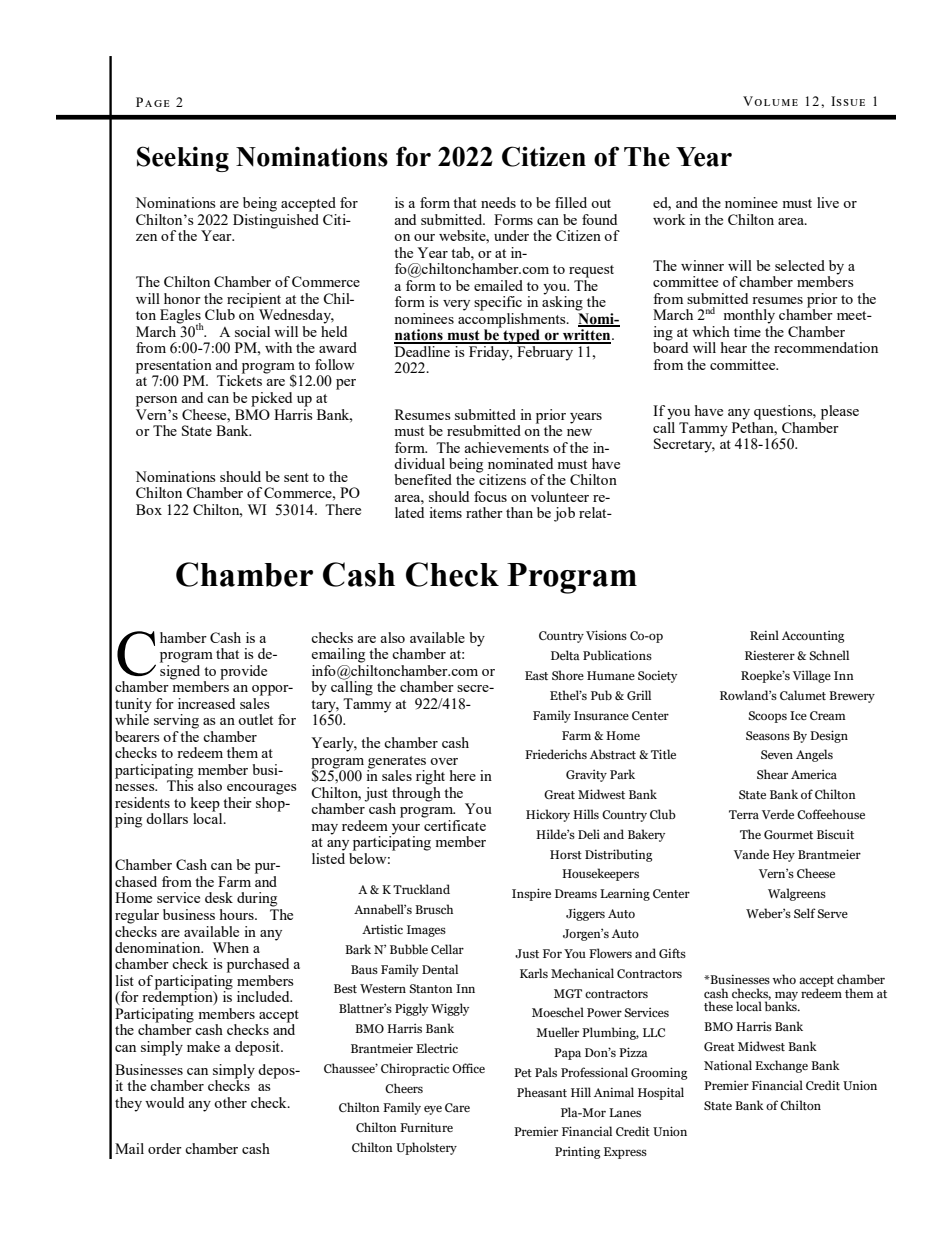  What do you see at coordinates (230, 1102) in the document?
I see `other` at bounding box center [230, 1102].
